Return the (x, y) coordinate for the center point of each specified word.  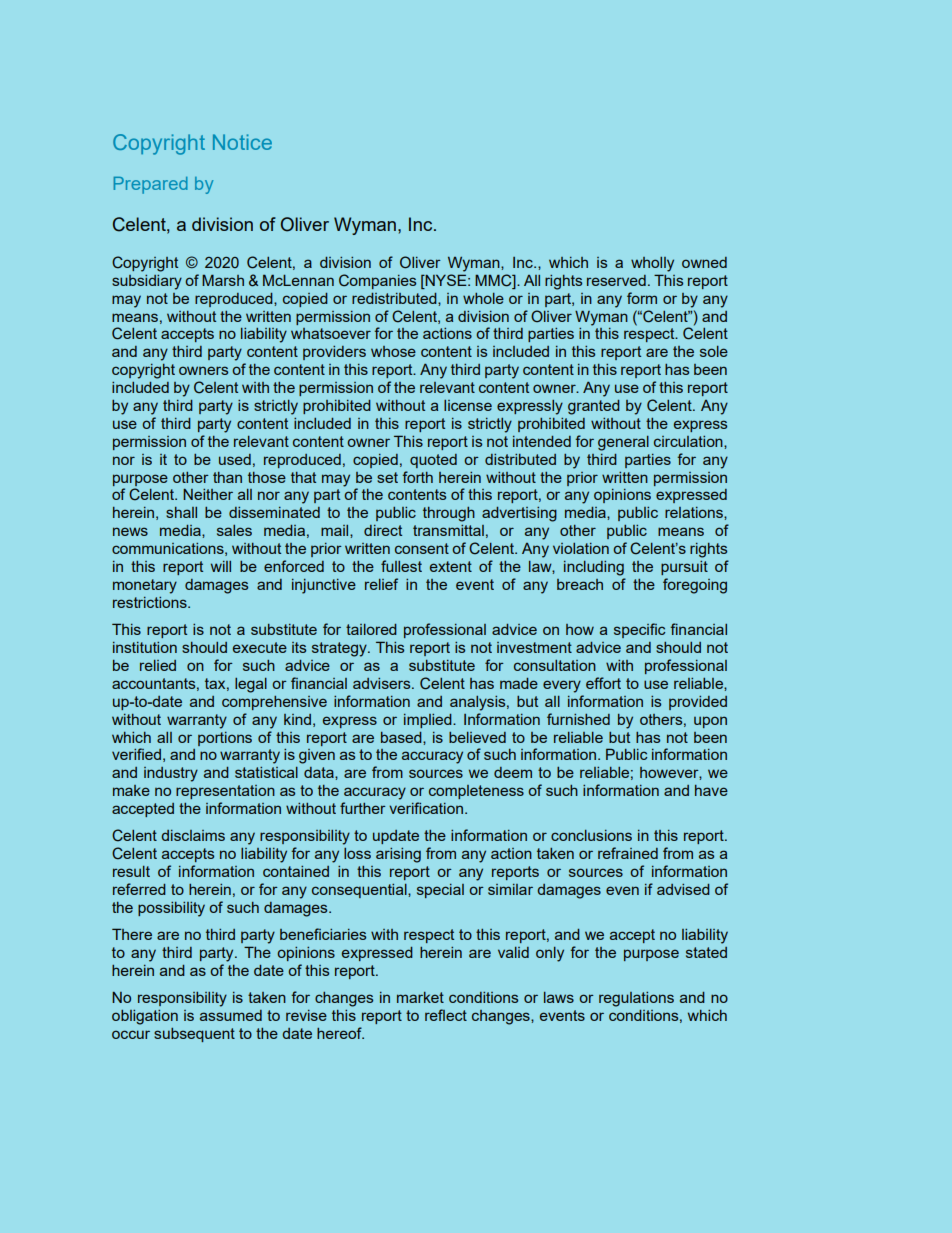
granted (594, 407)
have (711, 790)
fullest (401, 566)
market (420, 997)
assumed (231, 1015)
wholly (652, 264)
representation (225, 792)
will (221, 566)
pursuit (684, 568)
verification (426, 808)
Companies (377, 281)
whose (393, 351)
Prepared (150, 185)
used (235, 459)
